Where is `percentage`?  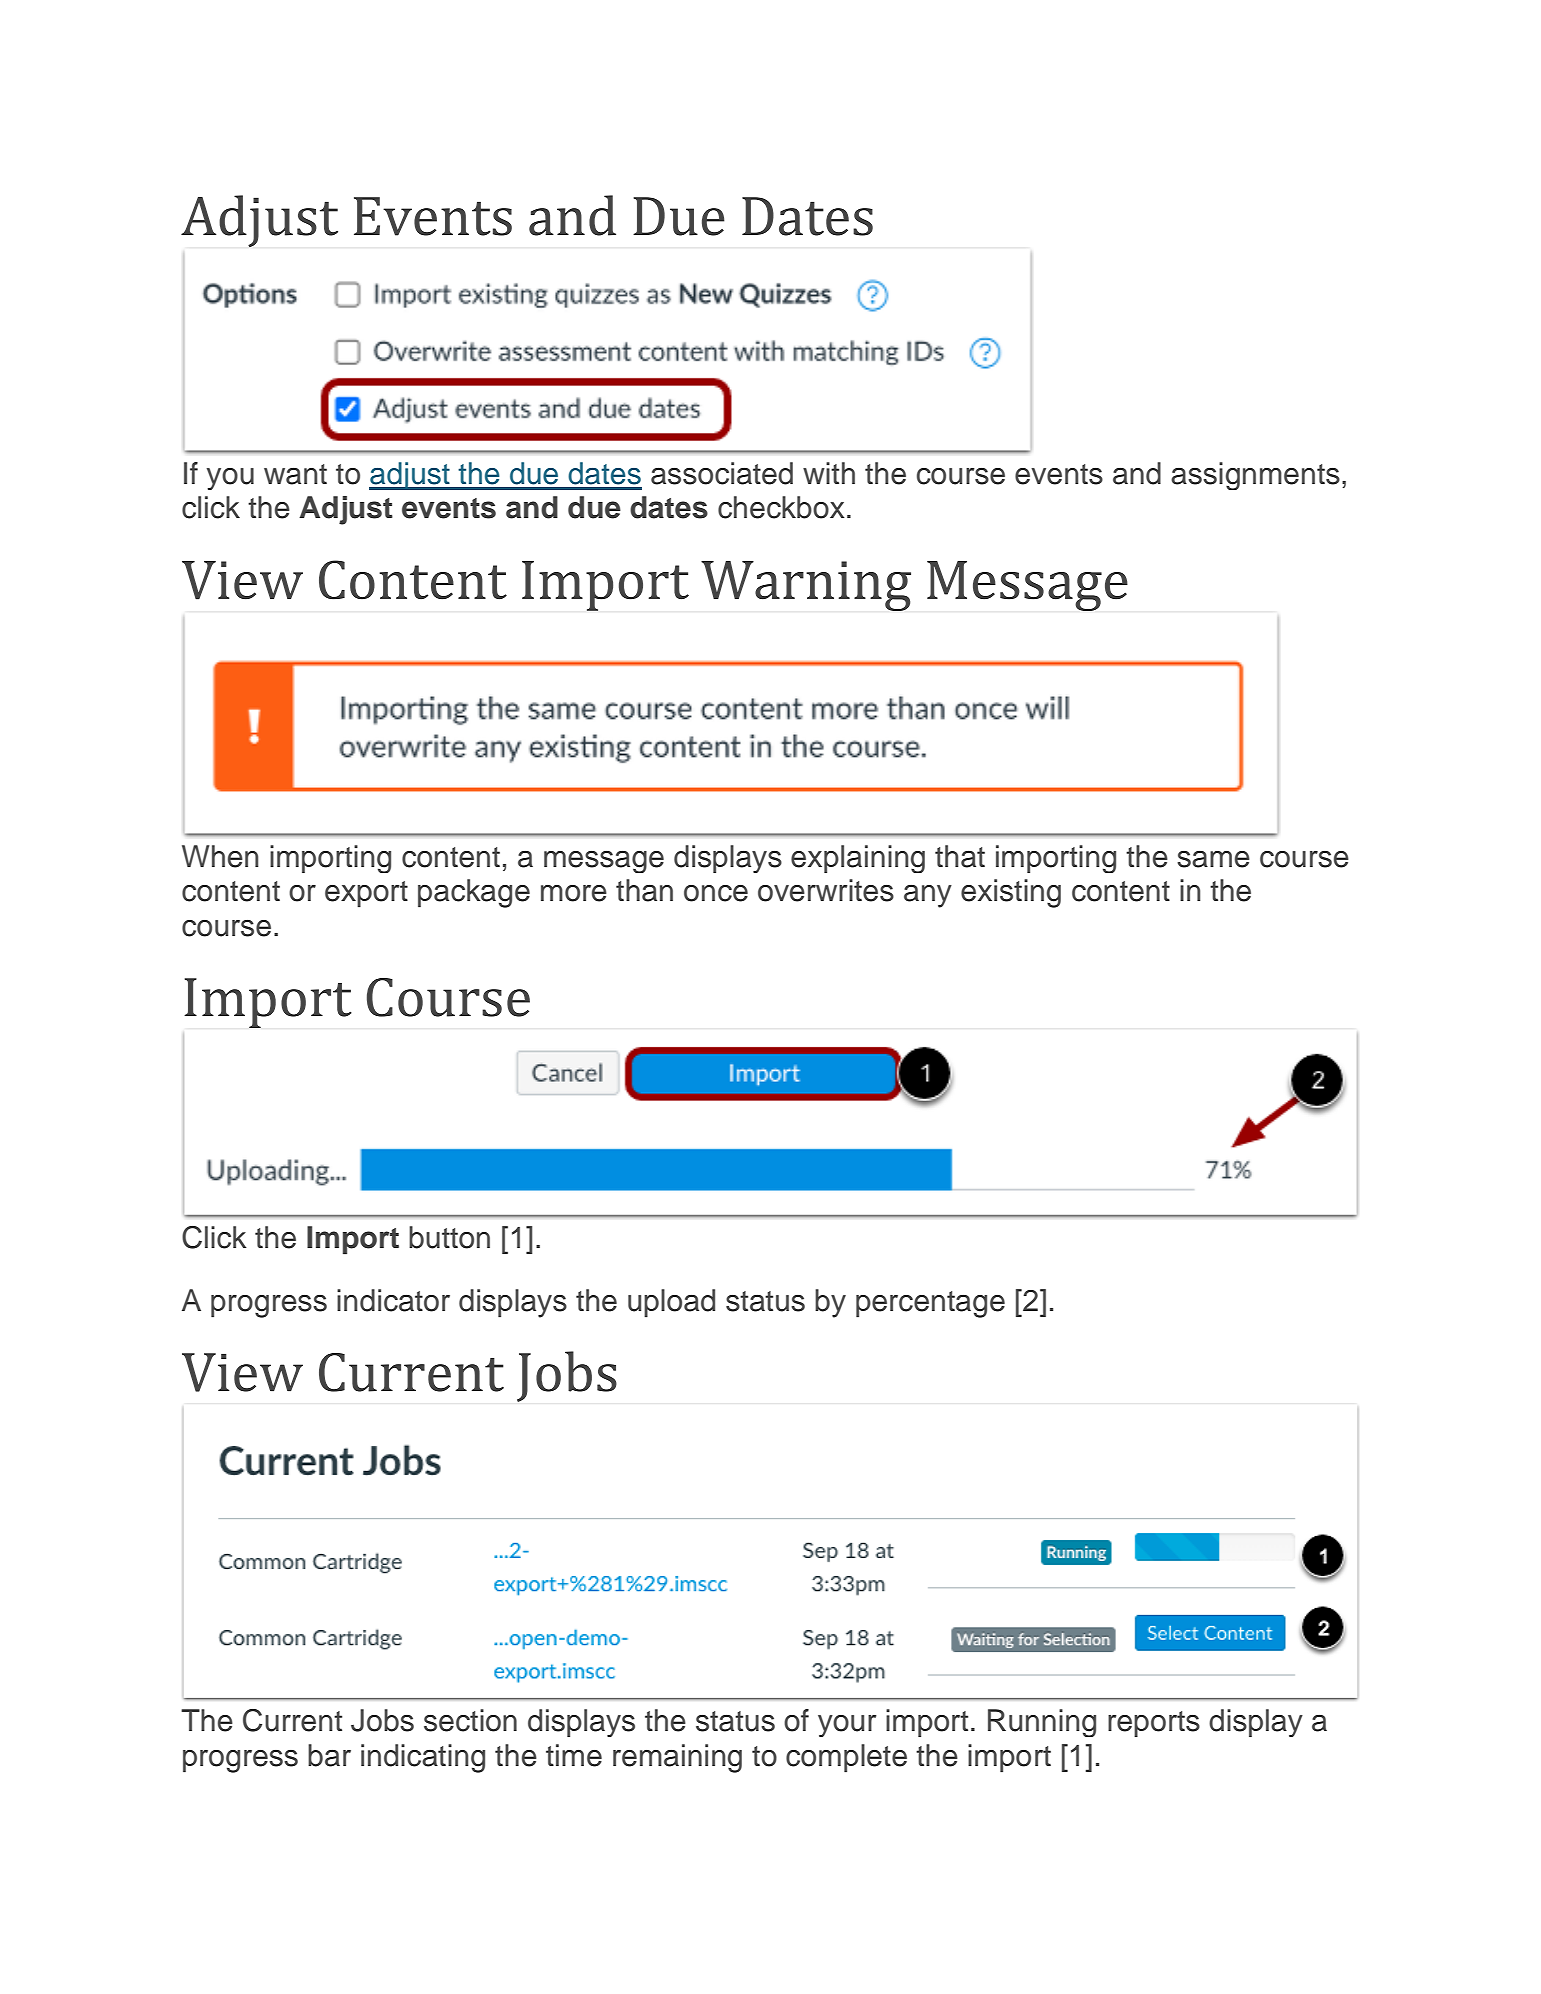 percentage is located at coordinates (930, 1304).
